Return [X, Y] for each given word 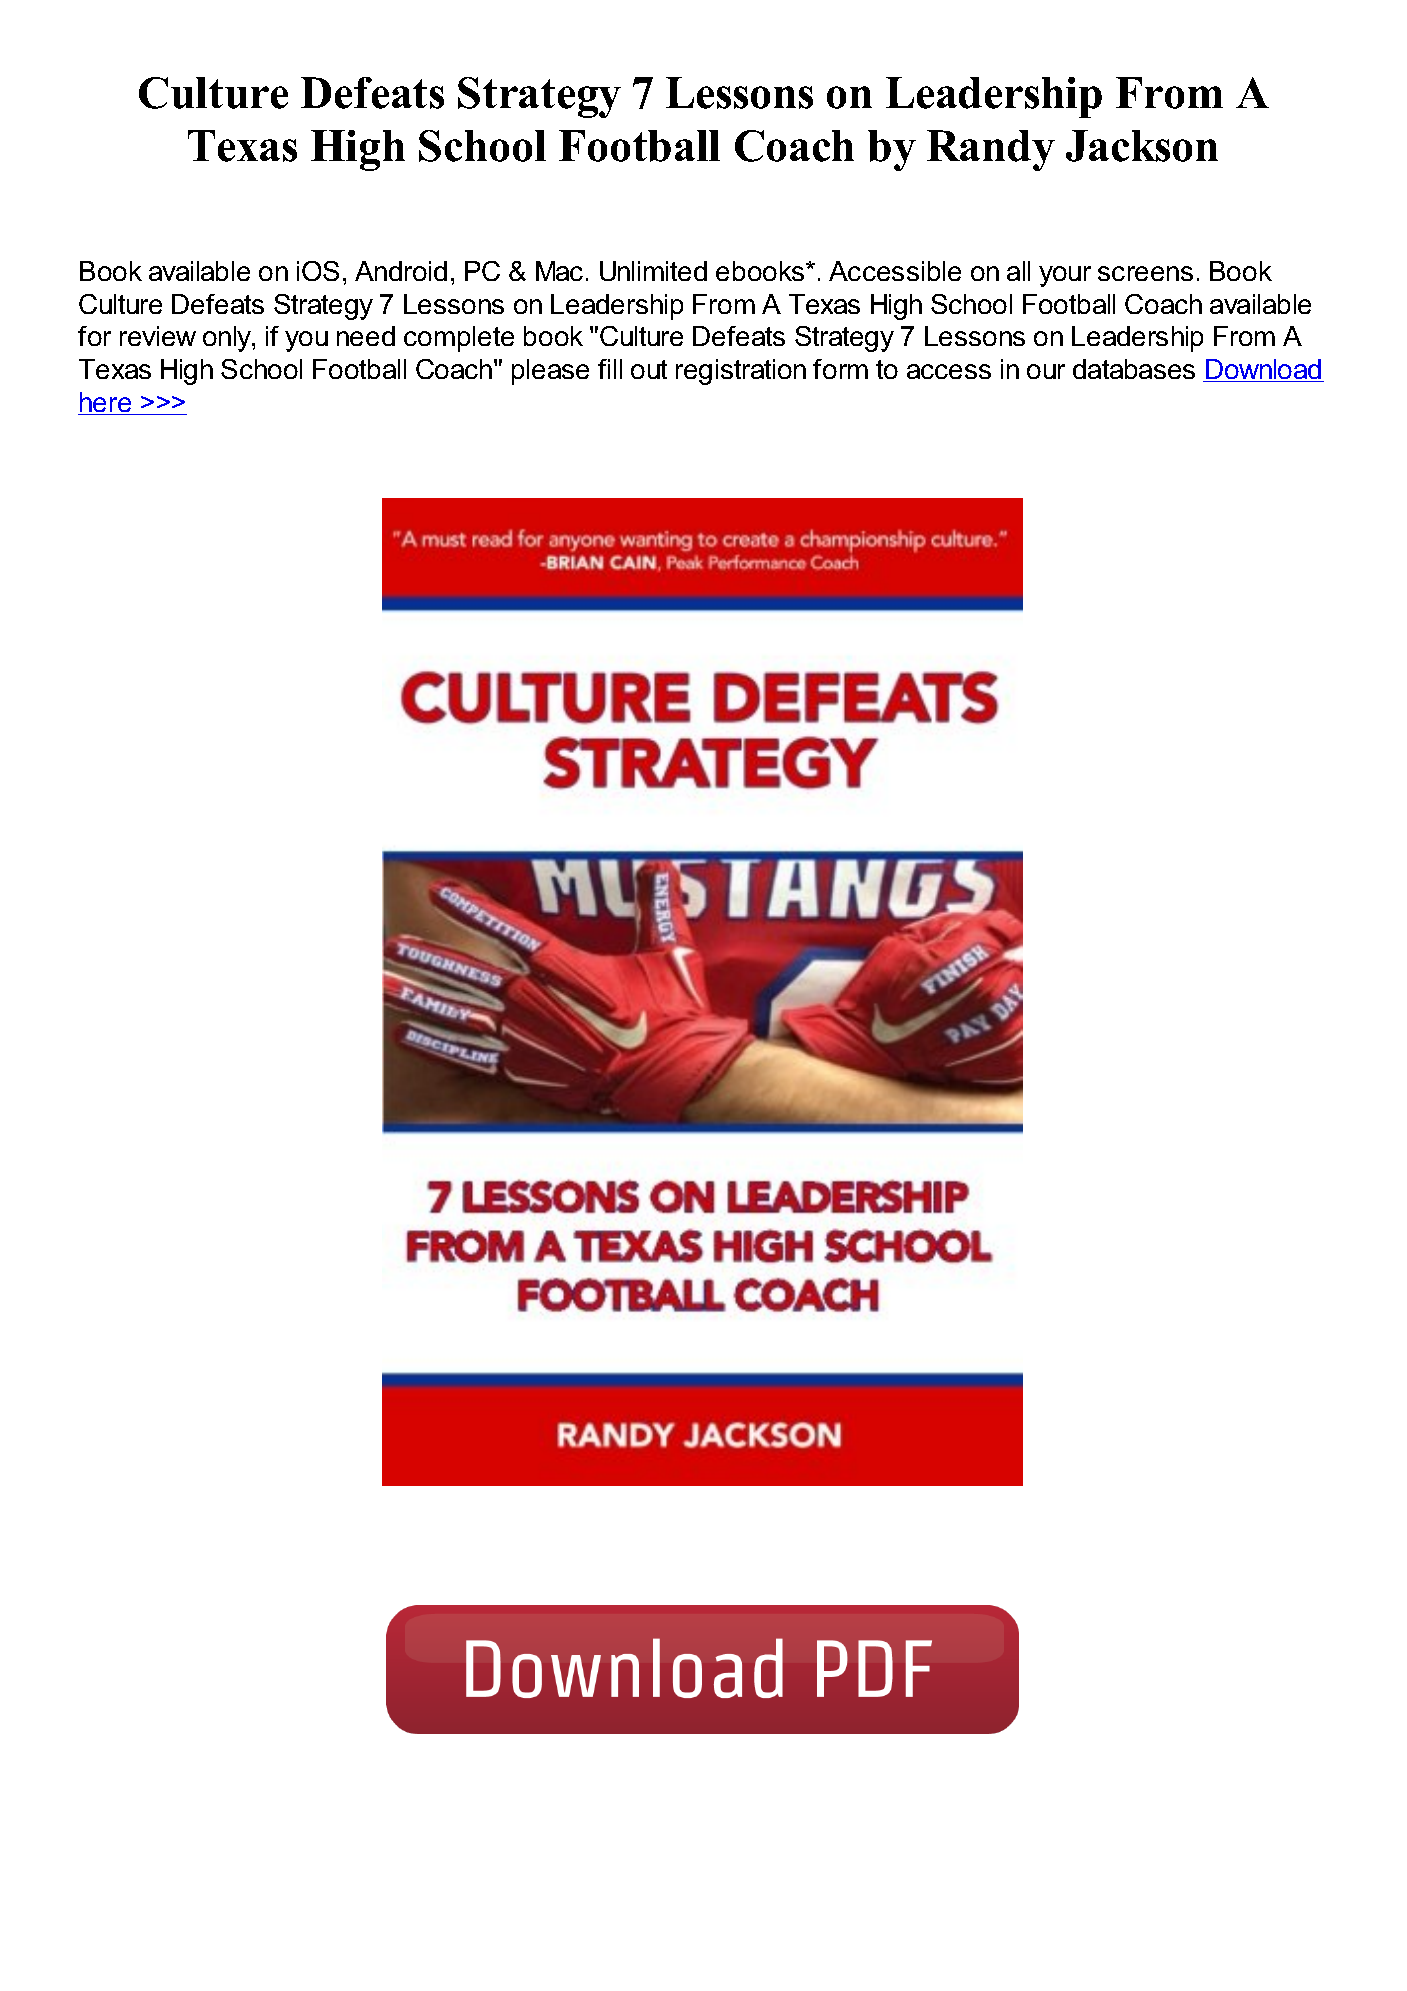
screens [1145, 273]
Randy [991, 150]
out [649, 369]
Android [401, 271]
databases [1134, 369]
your [1065, 276]
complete [459, 339]
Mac [559, 271]
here [106, 403]
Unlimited [653, 271]
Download [1264, 370]
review [158, 336]
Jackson [1142, 146]
